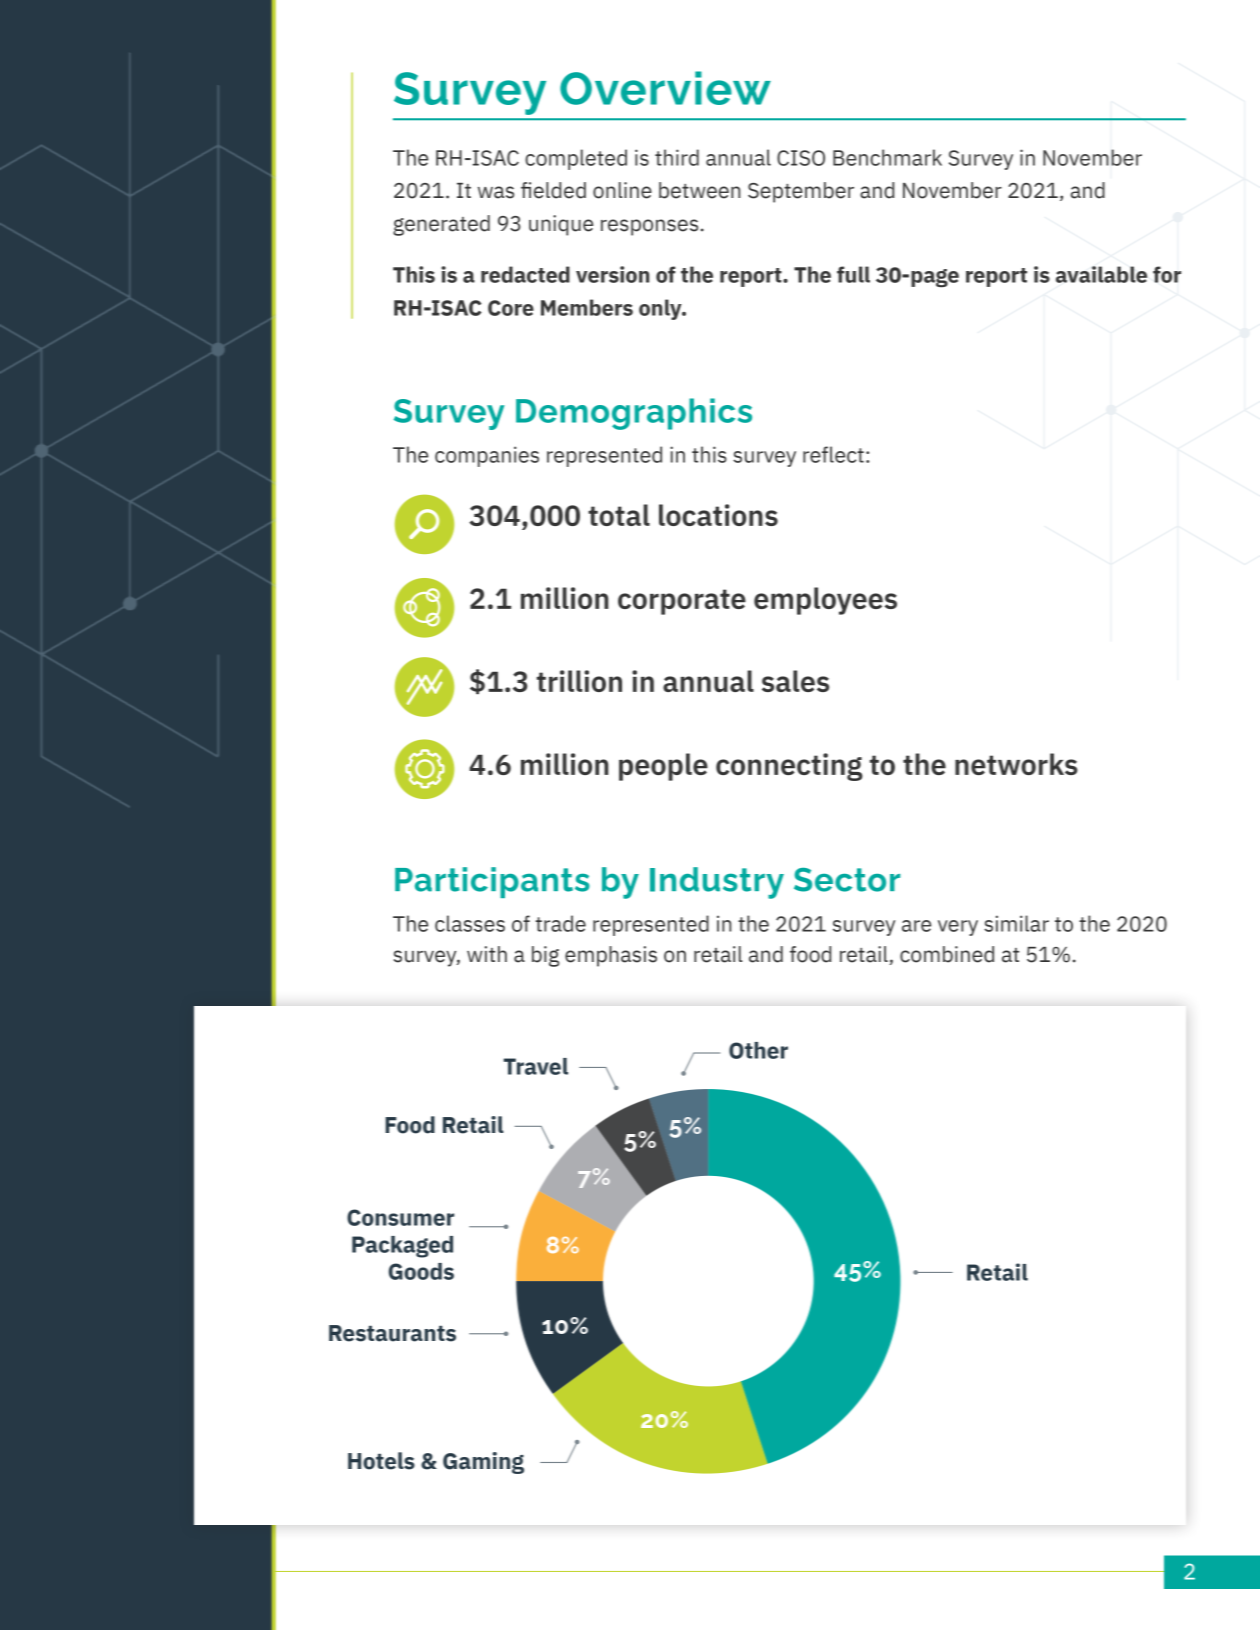 This image has height=1630, width=1260. Describe the element at coordinates (421, 1271) in the image. I see `Goods` at that location.
